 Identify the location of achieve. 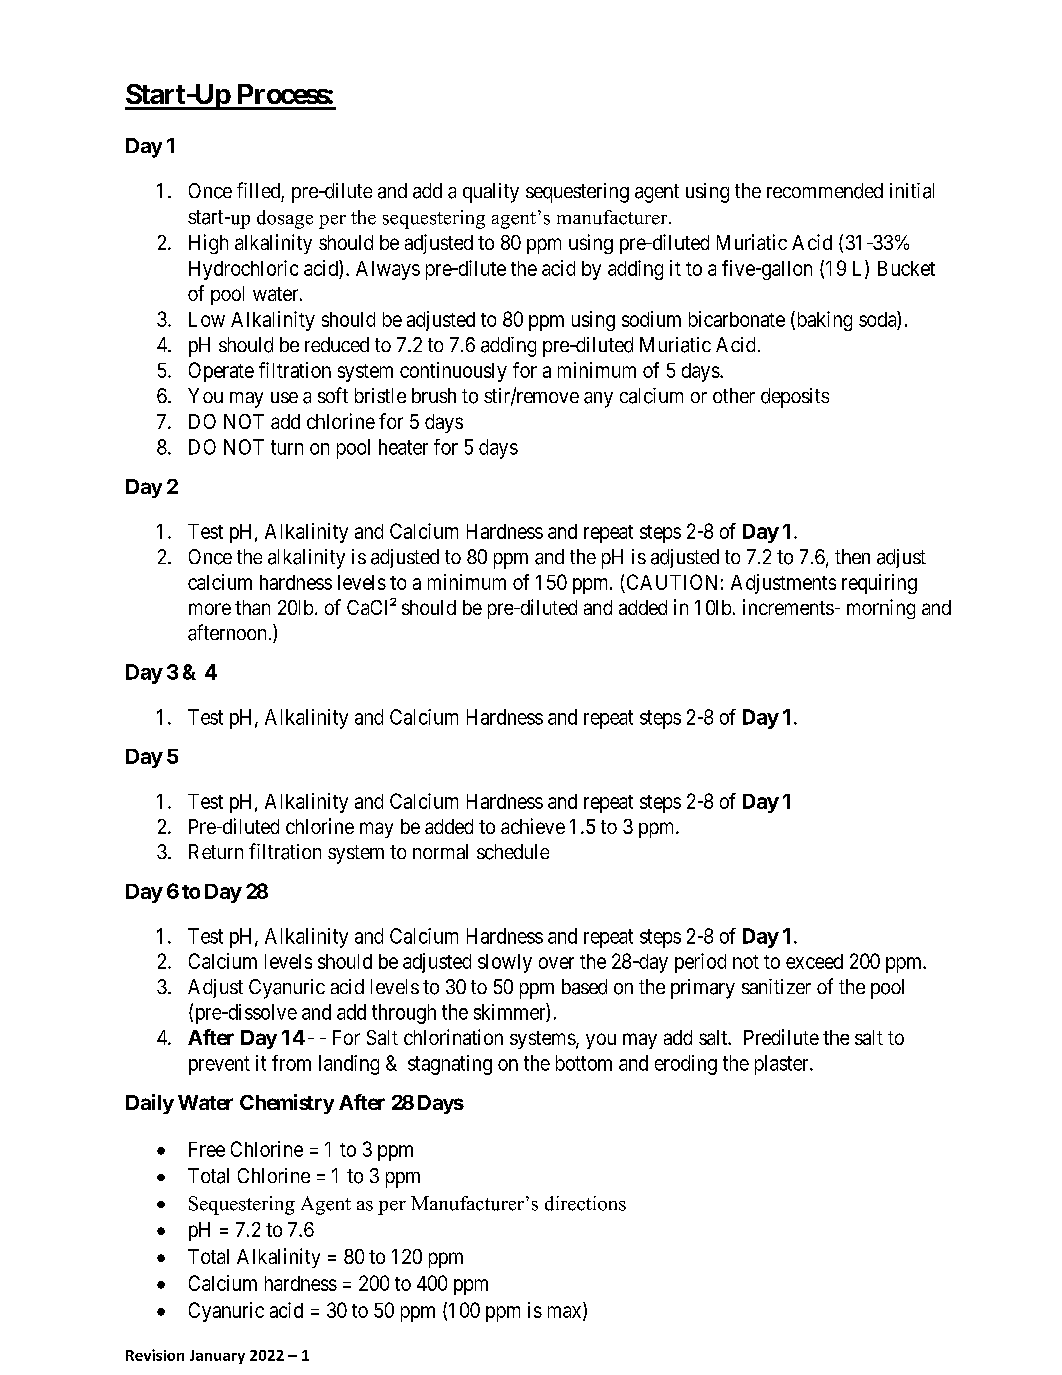
(533, 826).
